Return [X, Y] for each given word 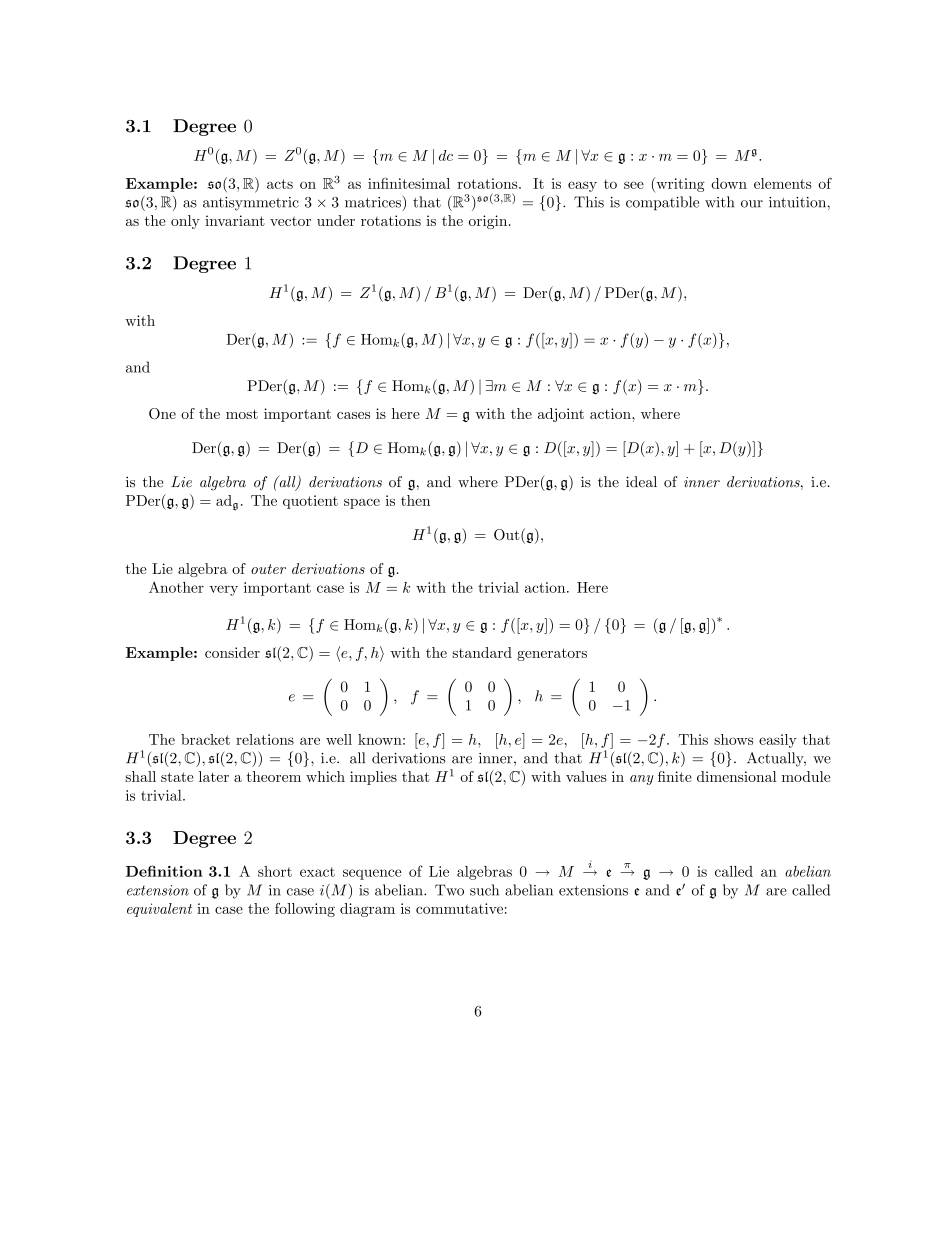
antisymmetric [251, 204]
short [275, 871]
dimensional [736, 776]
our [752, 204]
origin [489, 222]
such [484, 890]
